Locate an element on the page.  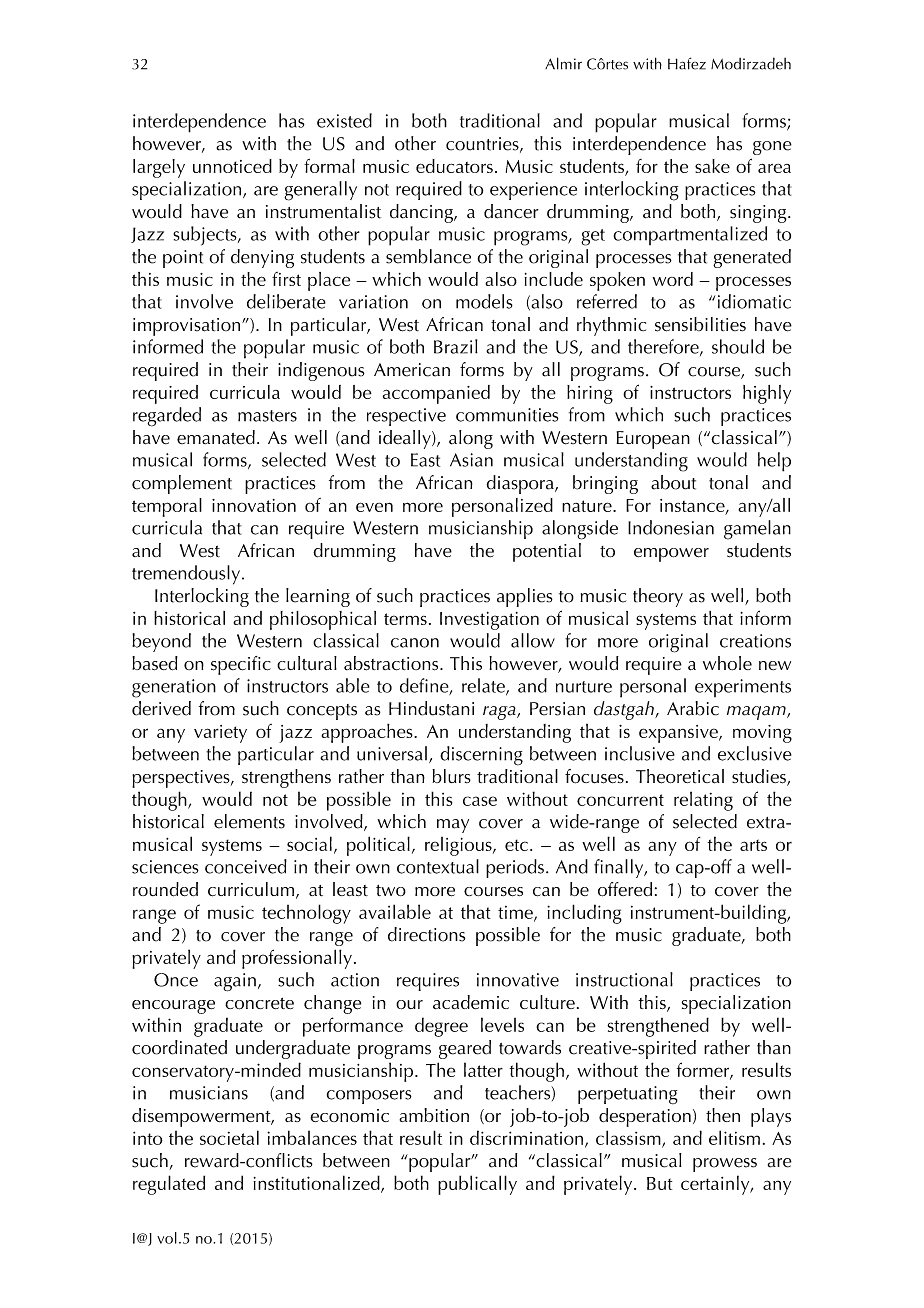
relating is located at coordinates (703, 801).
